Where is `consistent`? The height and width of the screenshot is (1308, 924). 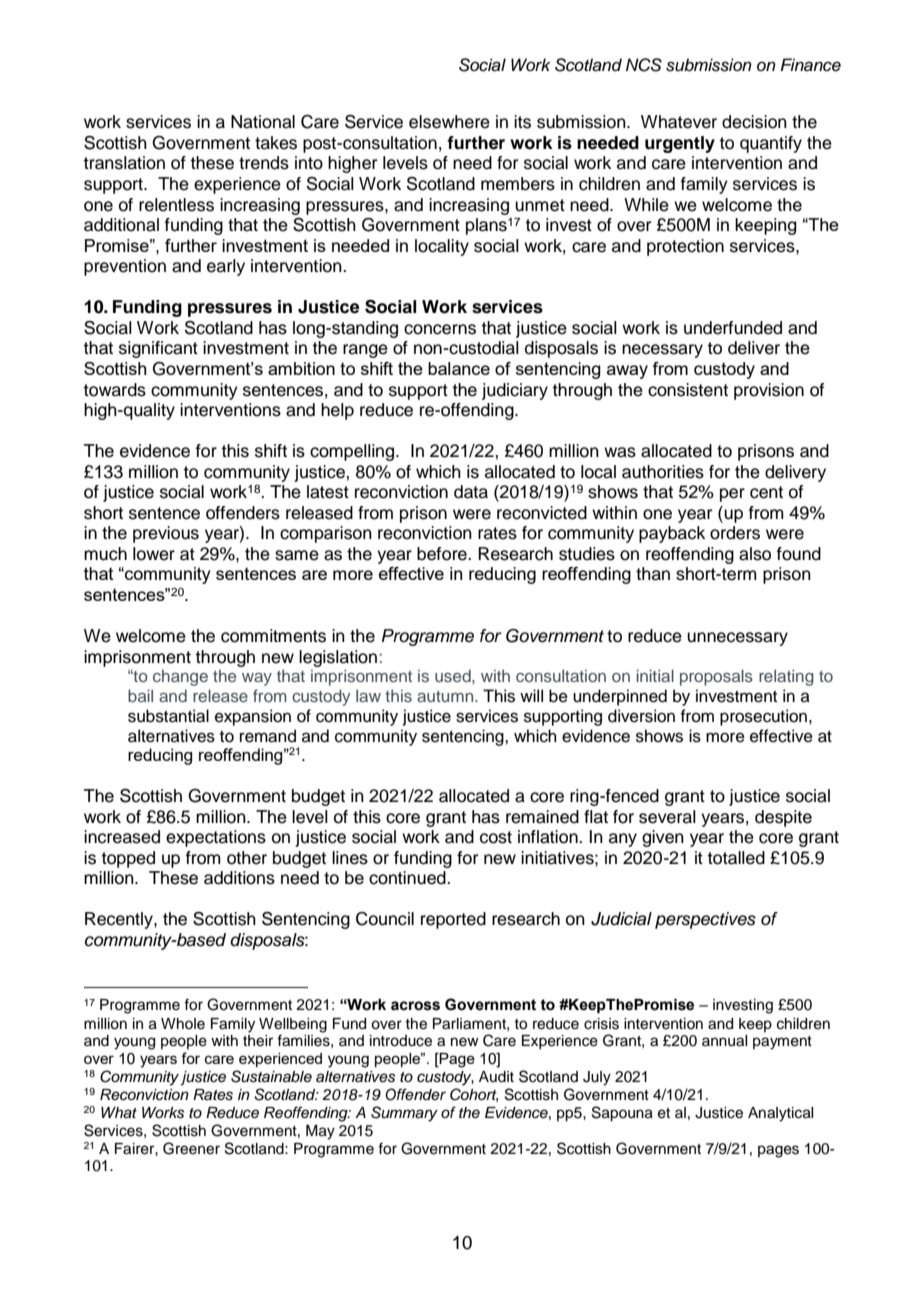 consistent is located at coordinates (688, 390).
